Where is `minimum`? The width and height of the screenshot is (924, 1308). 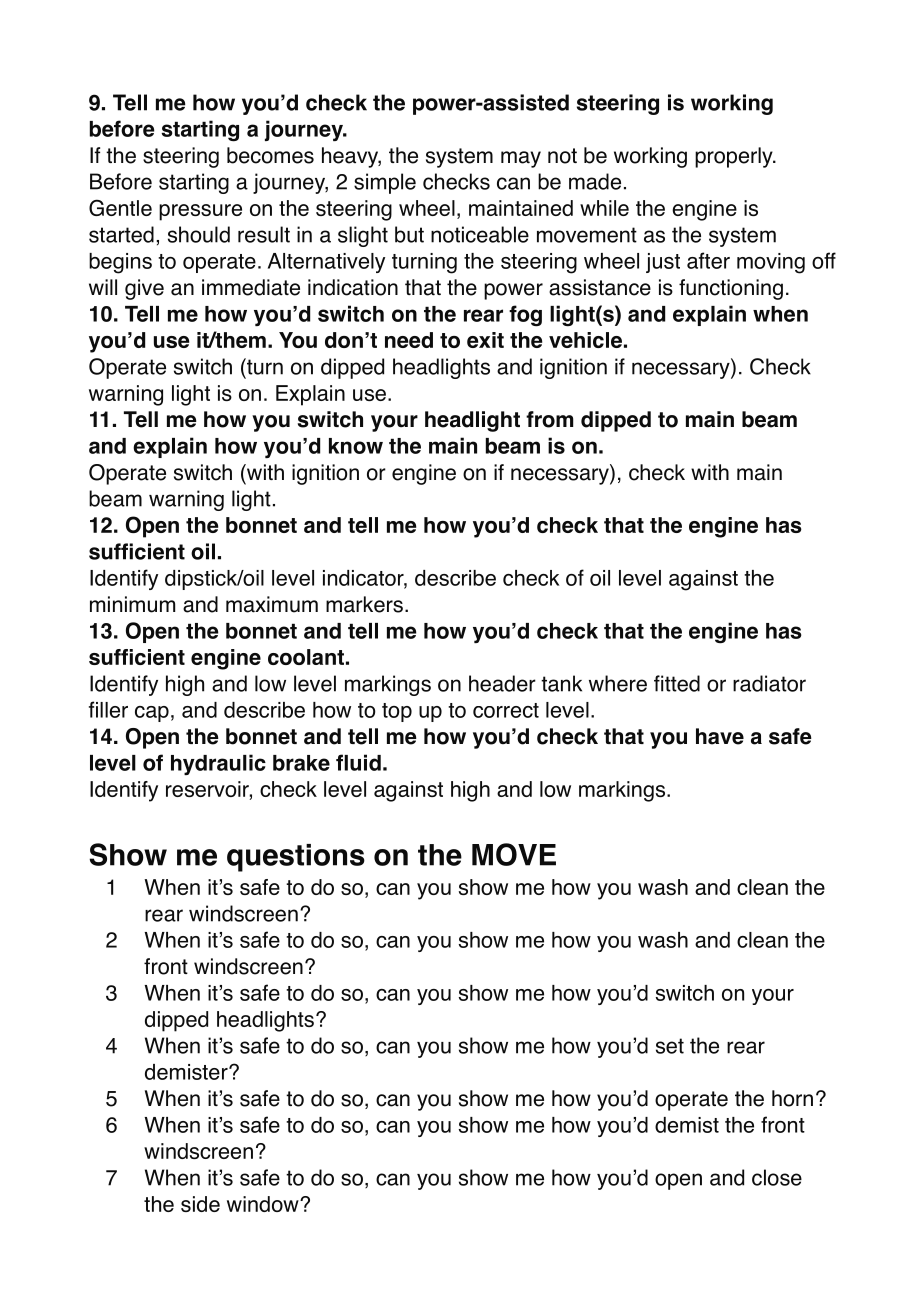 minimum is located at coordinates (132, 604).
